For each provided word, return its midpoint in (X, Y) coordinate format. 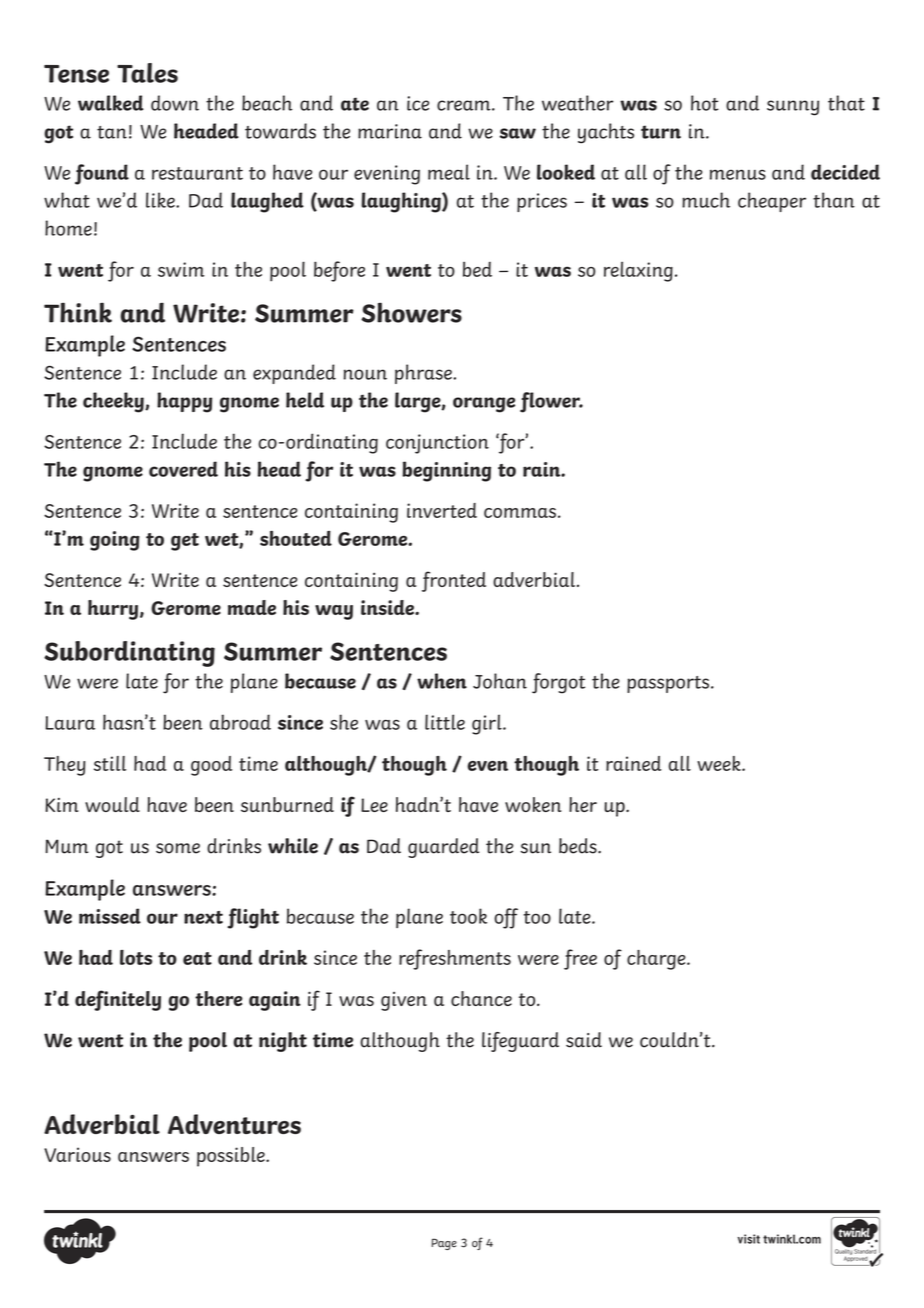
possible (232, 1157)
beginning (446, 471)
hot (705, 103)
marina (390, 131)
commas (520, 513)
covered (183, 469)
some (178, 848)
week (720, 763)
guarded (443, 848)
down (175, 103)
